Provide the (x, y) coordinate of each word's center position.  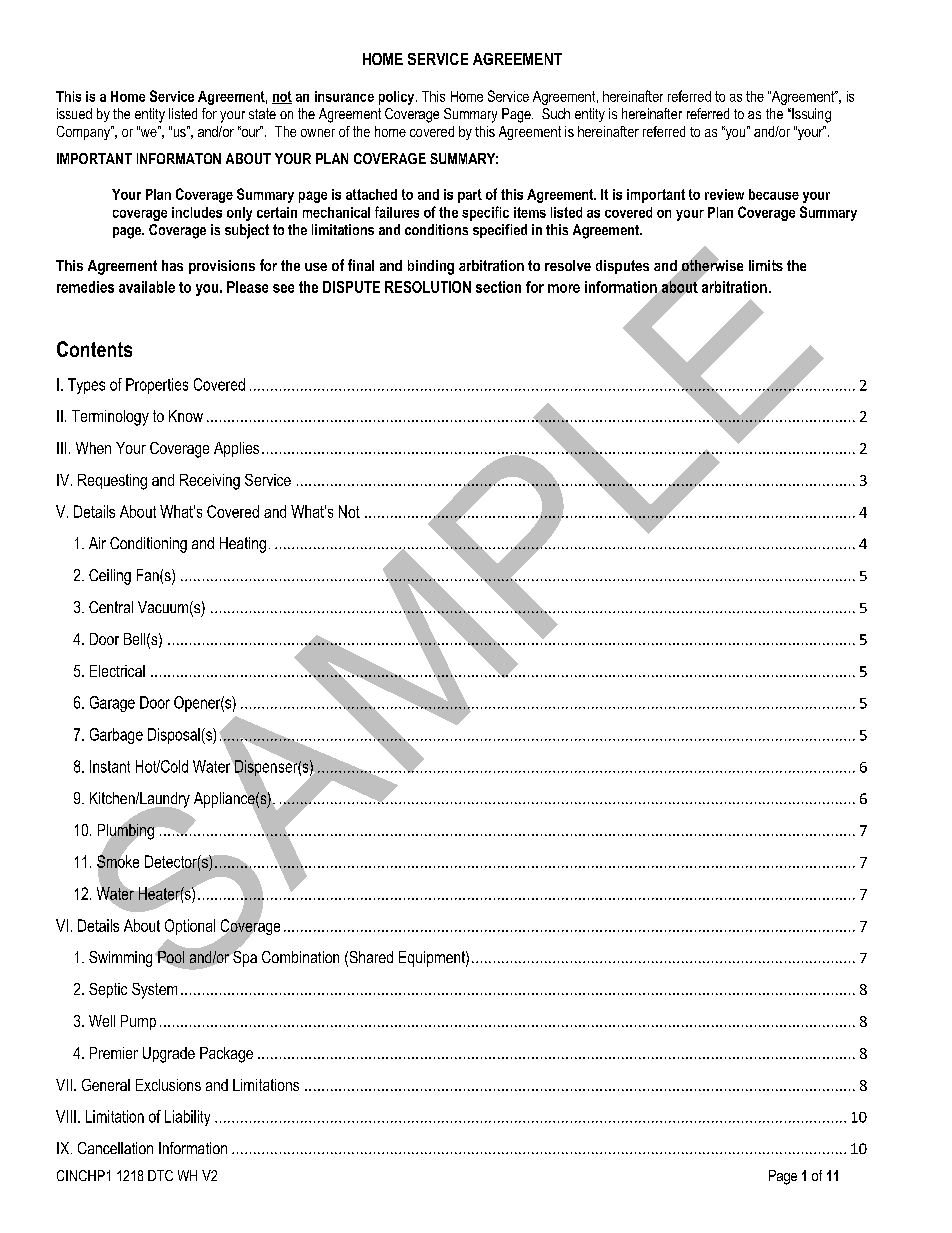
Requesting (112, 482)
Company (85, 133)
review (724, 194)
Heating (243, 545)
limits (766, 265)
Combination (300, 957)
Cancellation (115, 1148)
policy (398, 98)
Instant (110, 766)
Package (226, 1055)
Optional (190, 927)
